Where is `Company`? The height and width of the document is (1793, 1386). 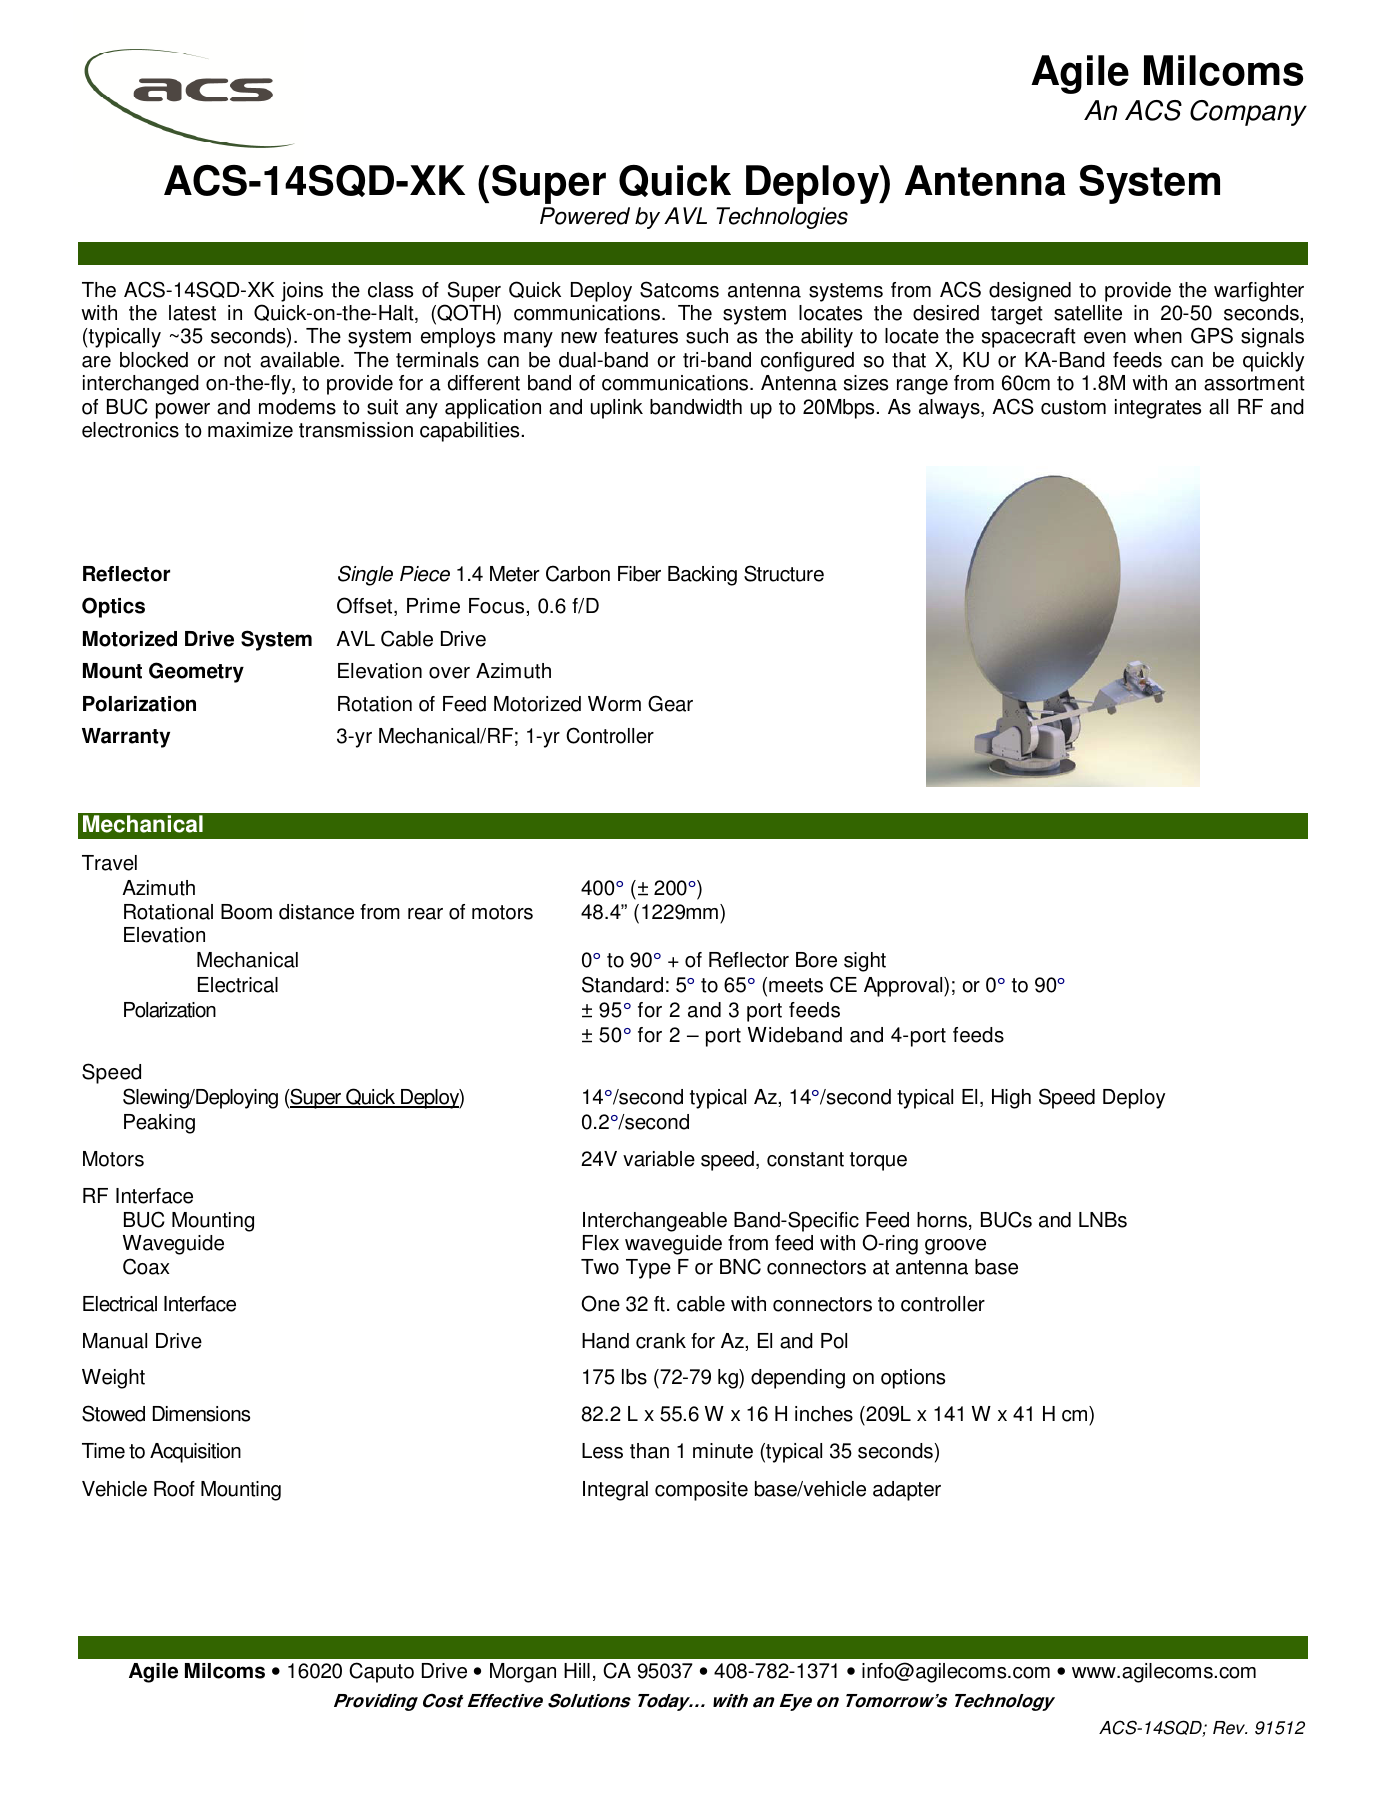 Company is located at coordinates (1248, 113).
